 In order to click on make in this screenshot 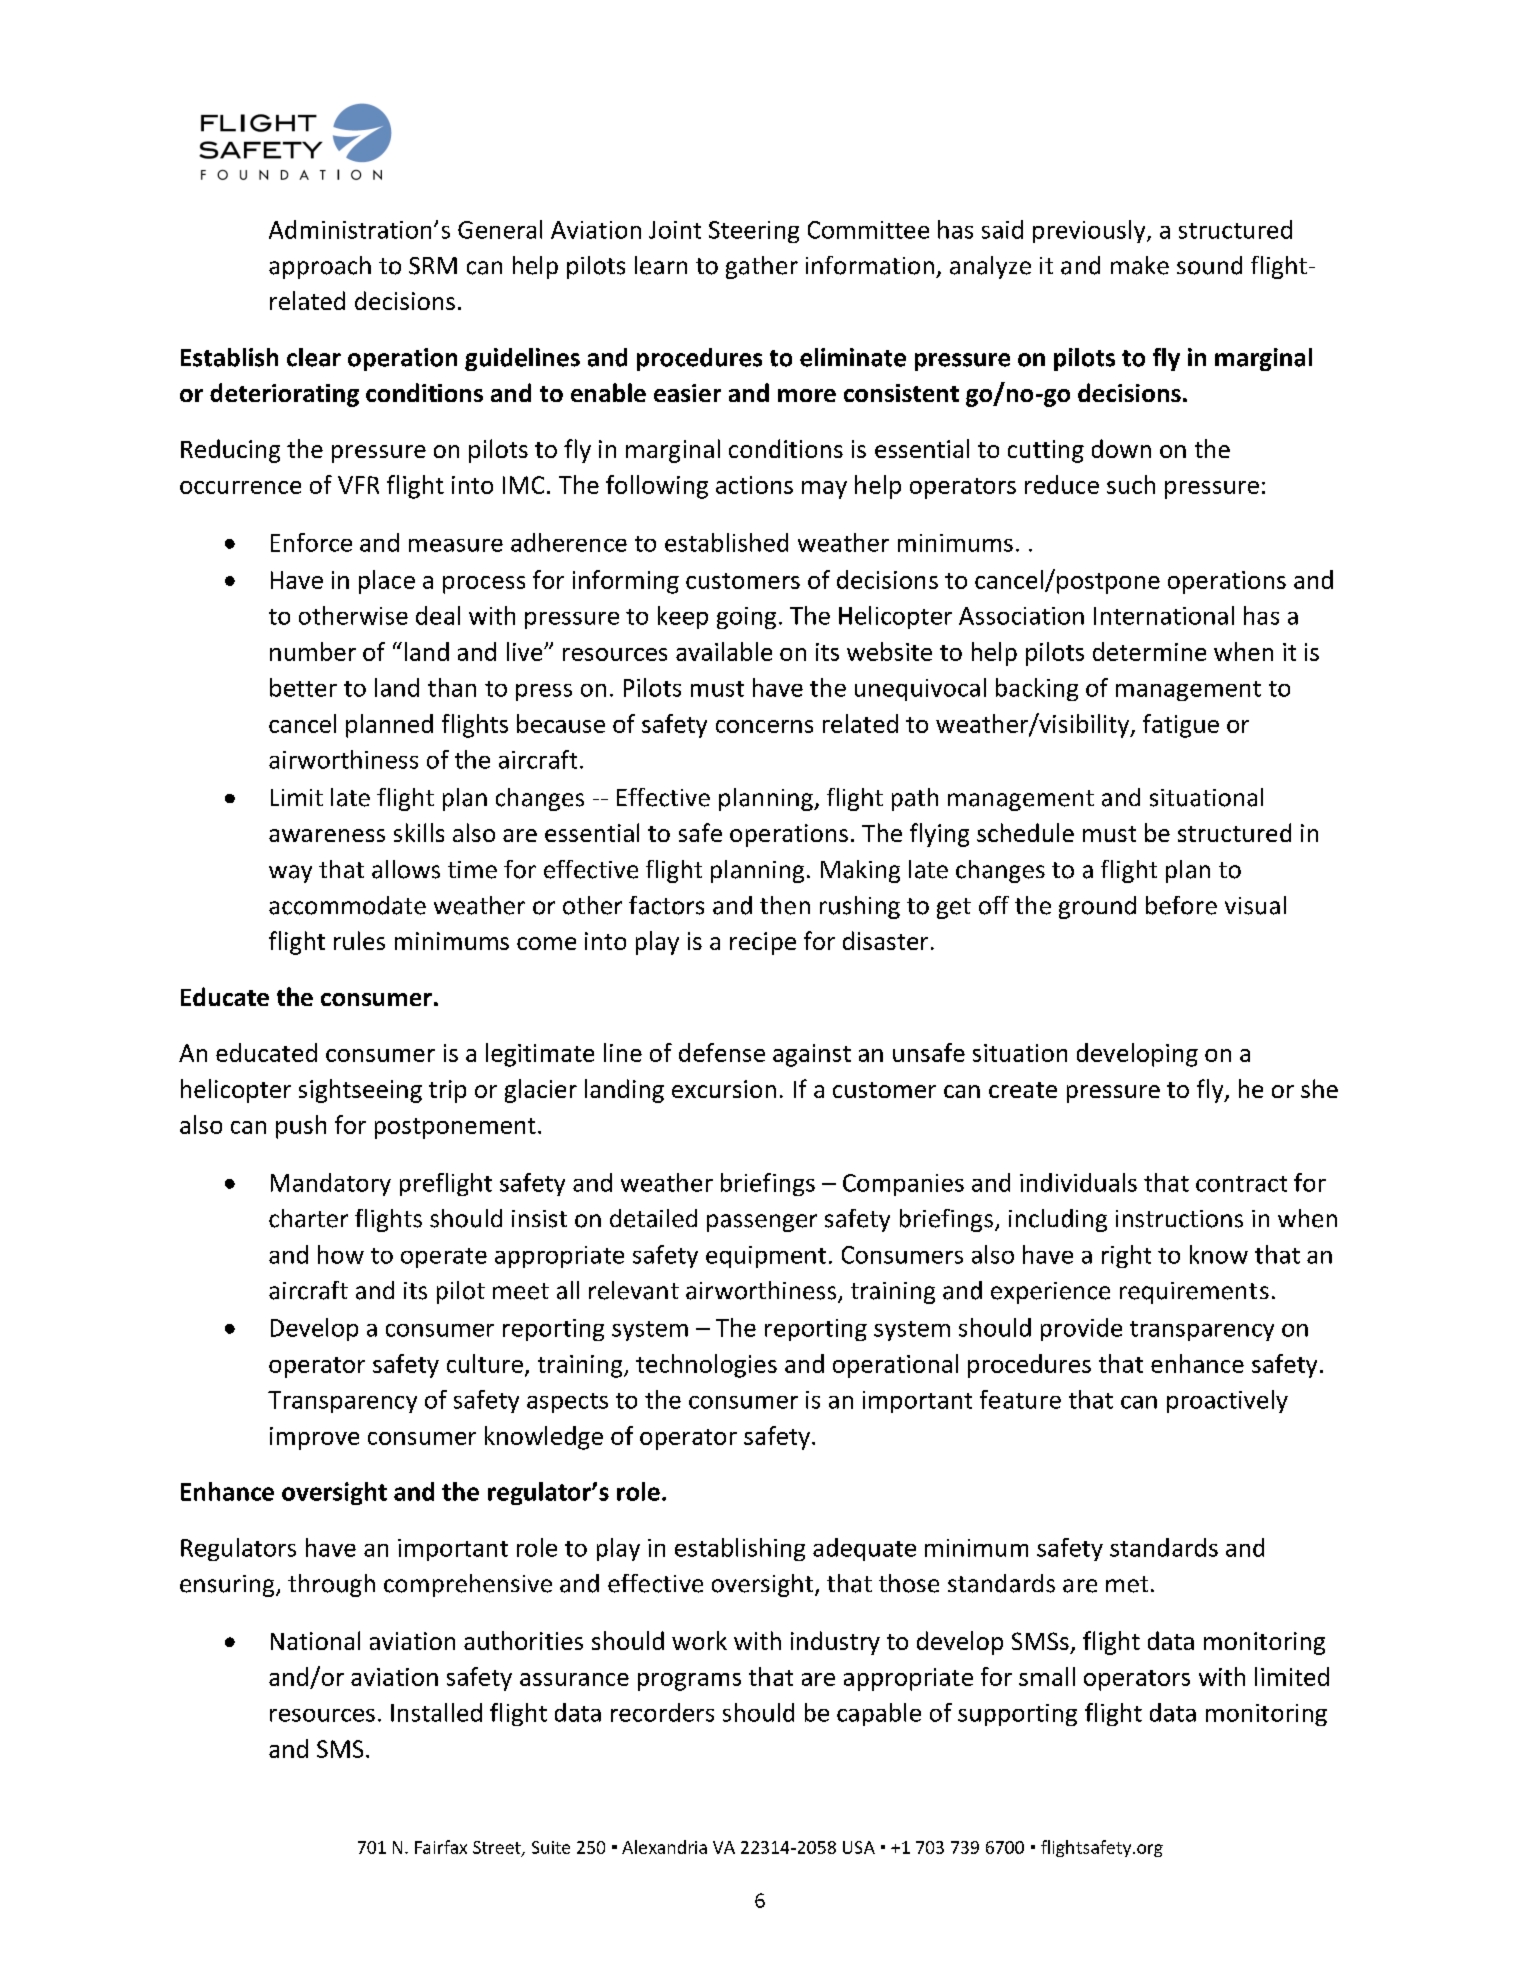, I will do `click(1140, 265)`.
